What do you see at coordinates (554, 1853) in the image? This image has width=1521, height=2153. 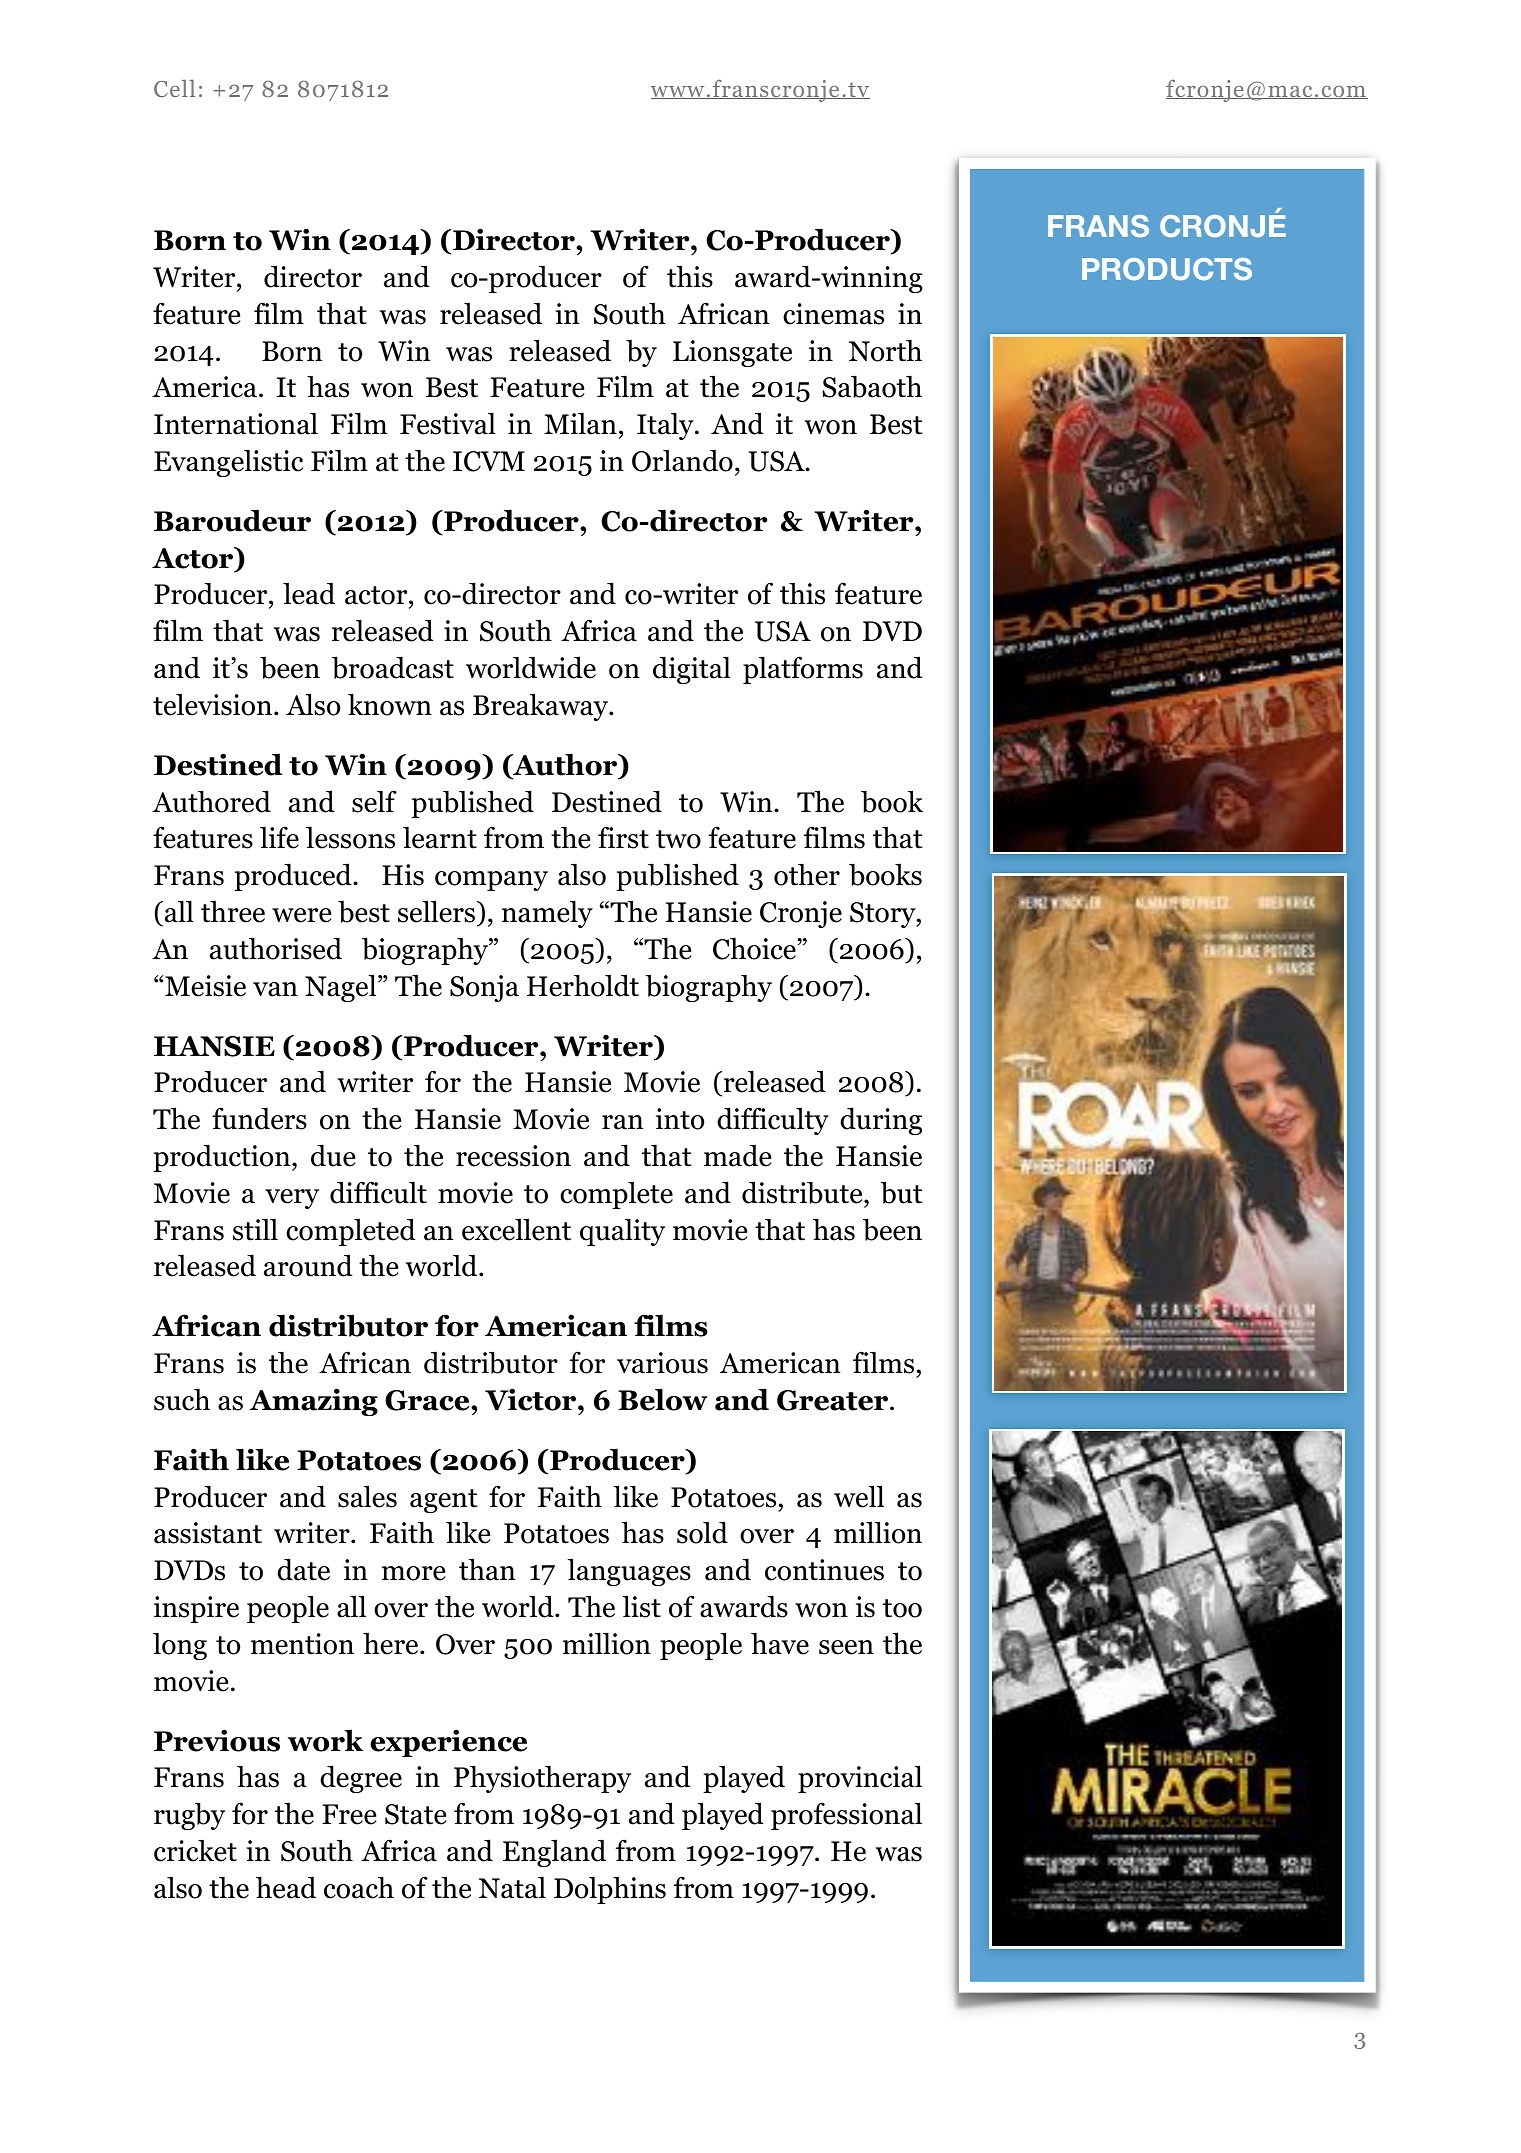 I see `England` at bounding box center [554, 1853].
